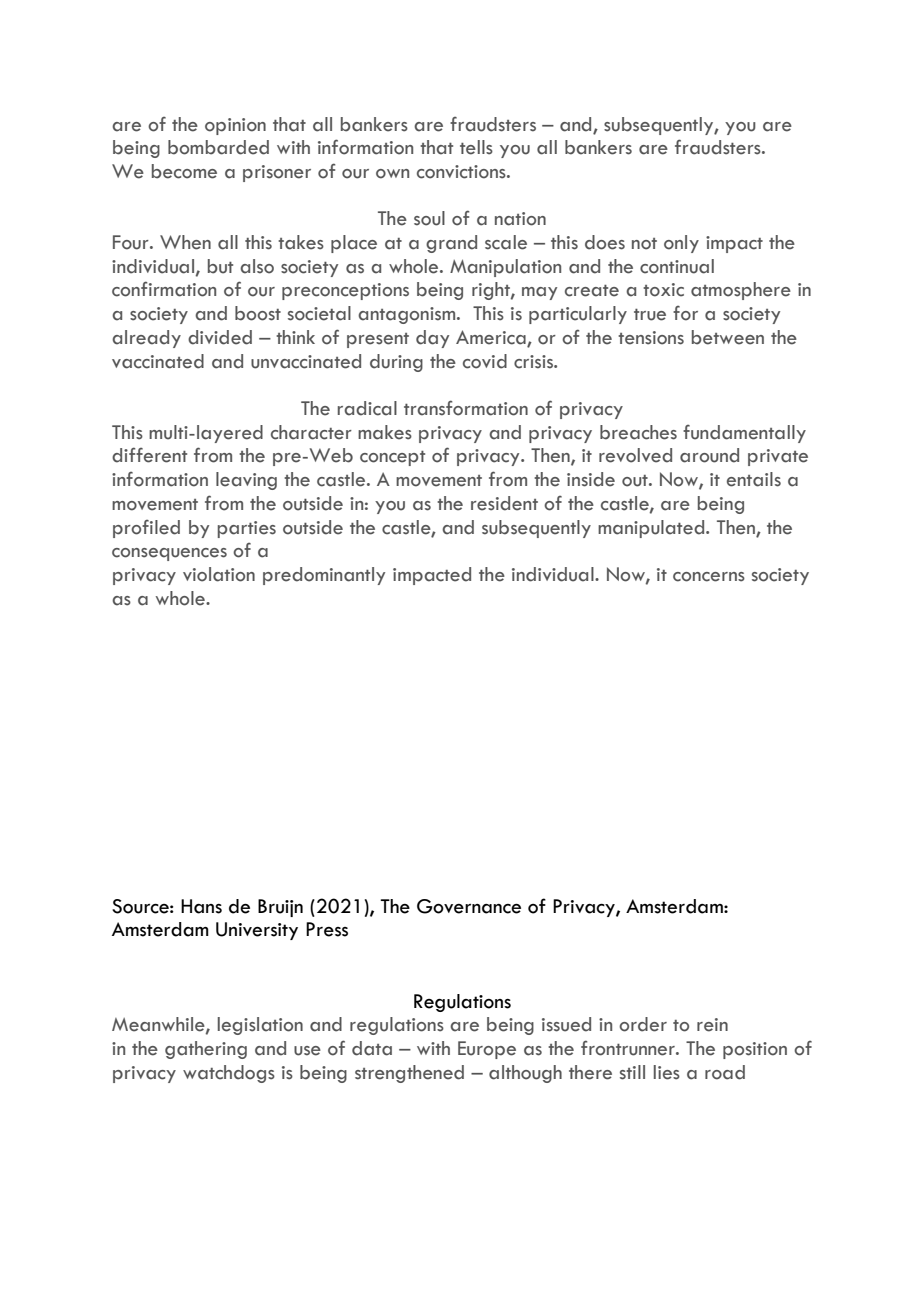 This page has height=1309, width=924. Describe the element at coordinates (728, 337) in the page. I see `between` at that location.
